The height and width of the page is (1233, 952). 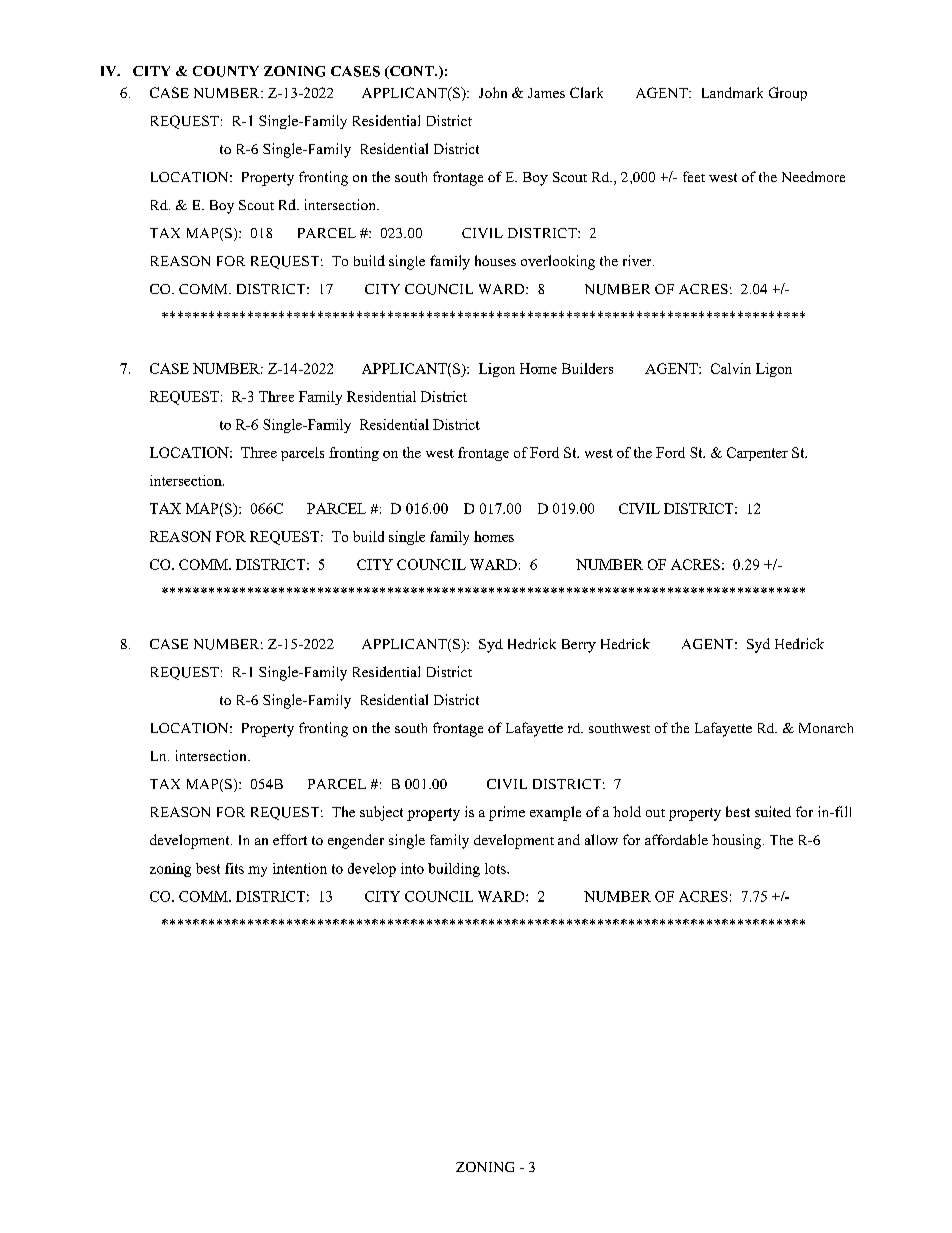 What do you see at coordinates (579, 646) in the page?
I see `Berry` at bounding box center [579, 646].
